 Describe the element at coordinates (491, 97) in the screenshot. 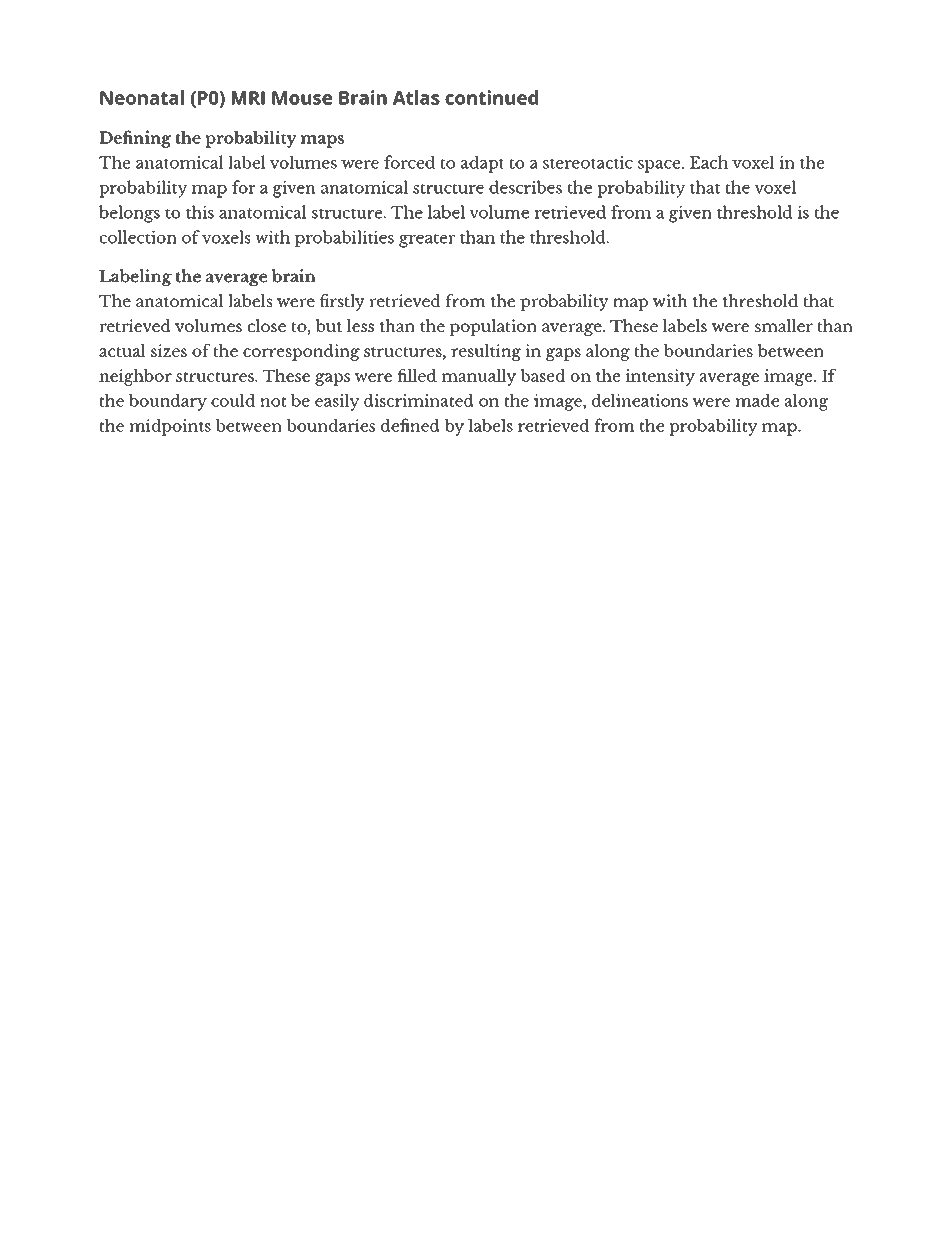

I see `continued` at that location.
